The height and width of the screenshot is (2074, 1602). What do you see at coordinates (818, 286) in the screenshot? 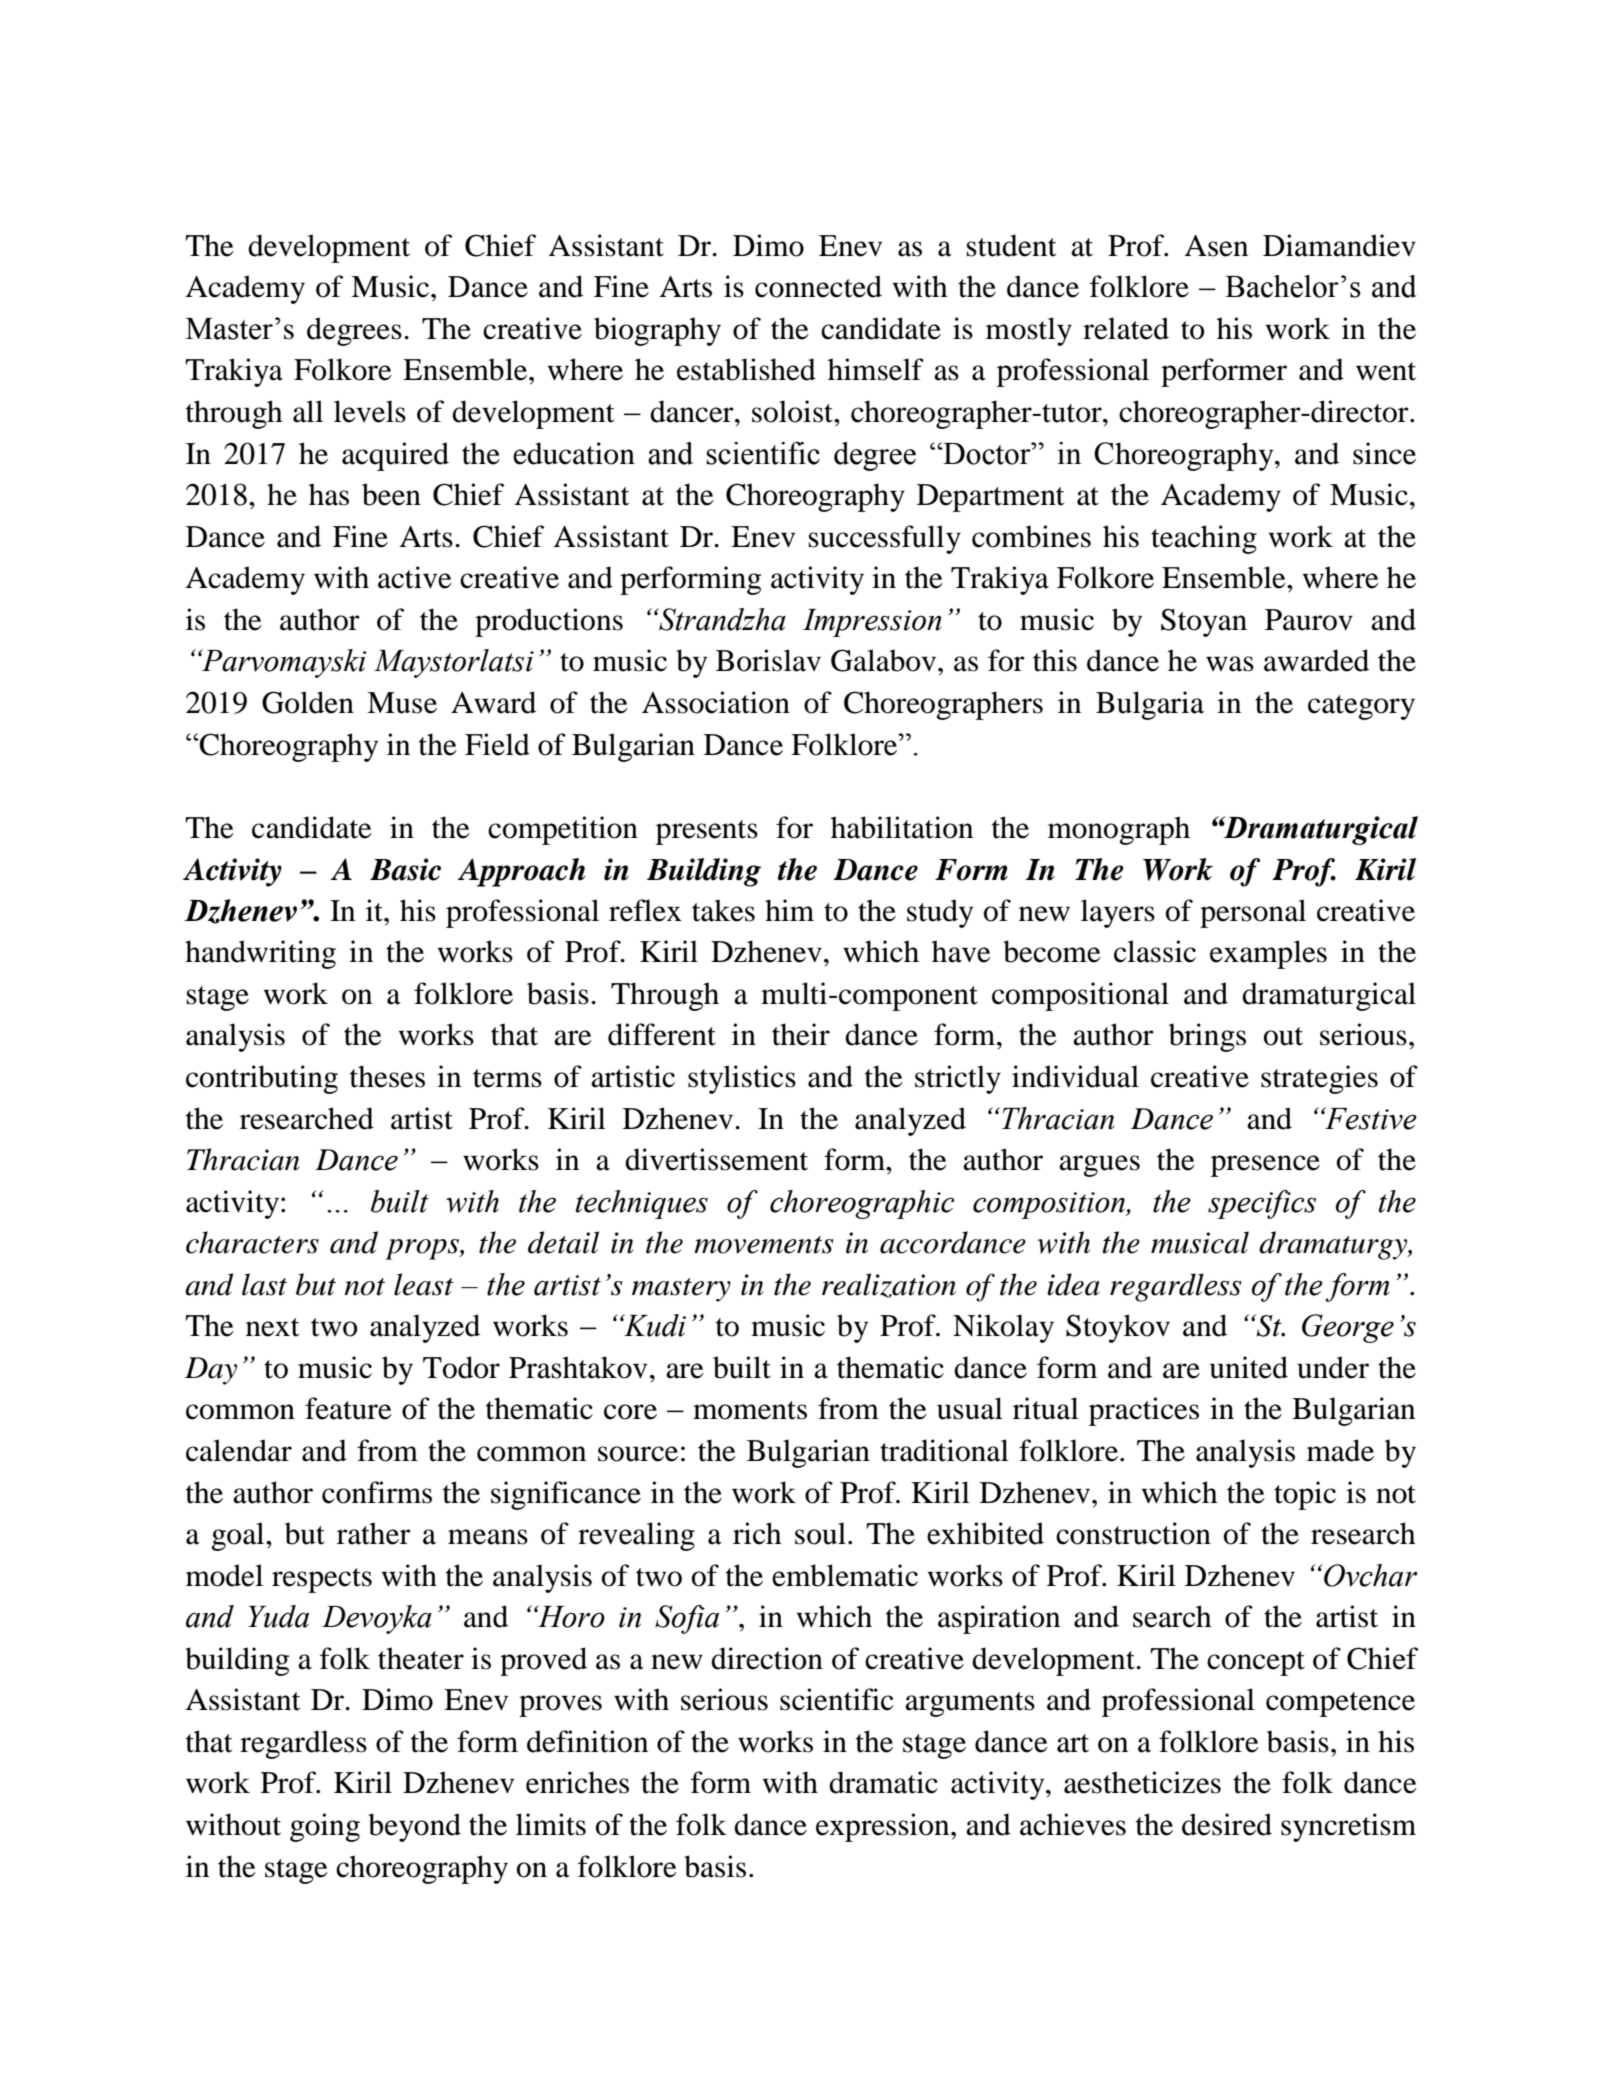
I see `connected` at bounding box center [818, 286].
